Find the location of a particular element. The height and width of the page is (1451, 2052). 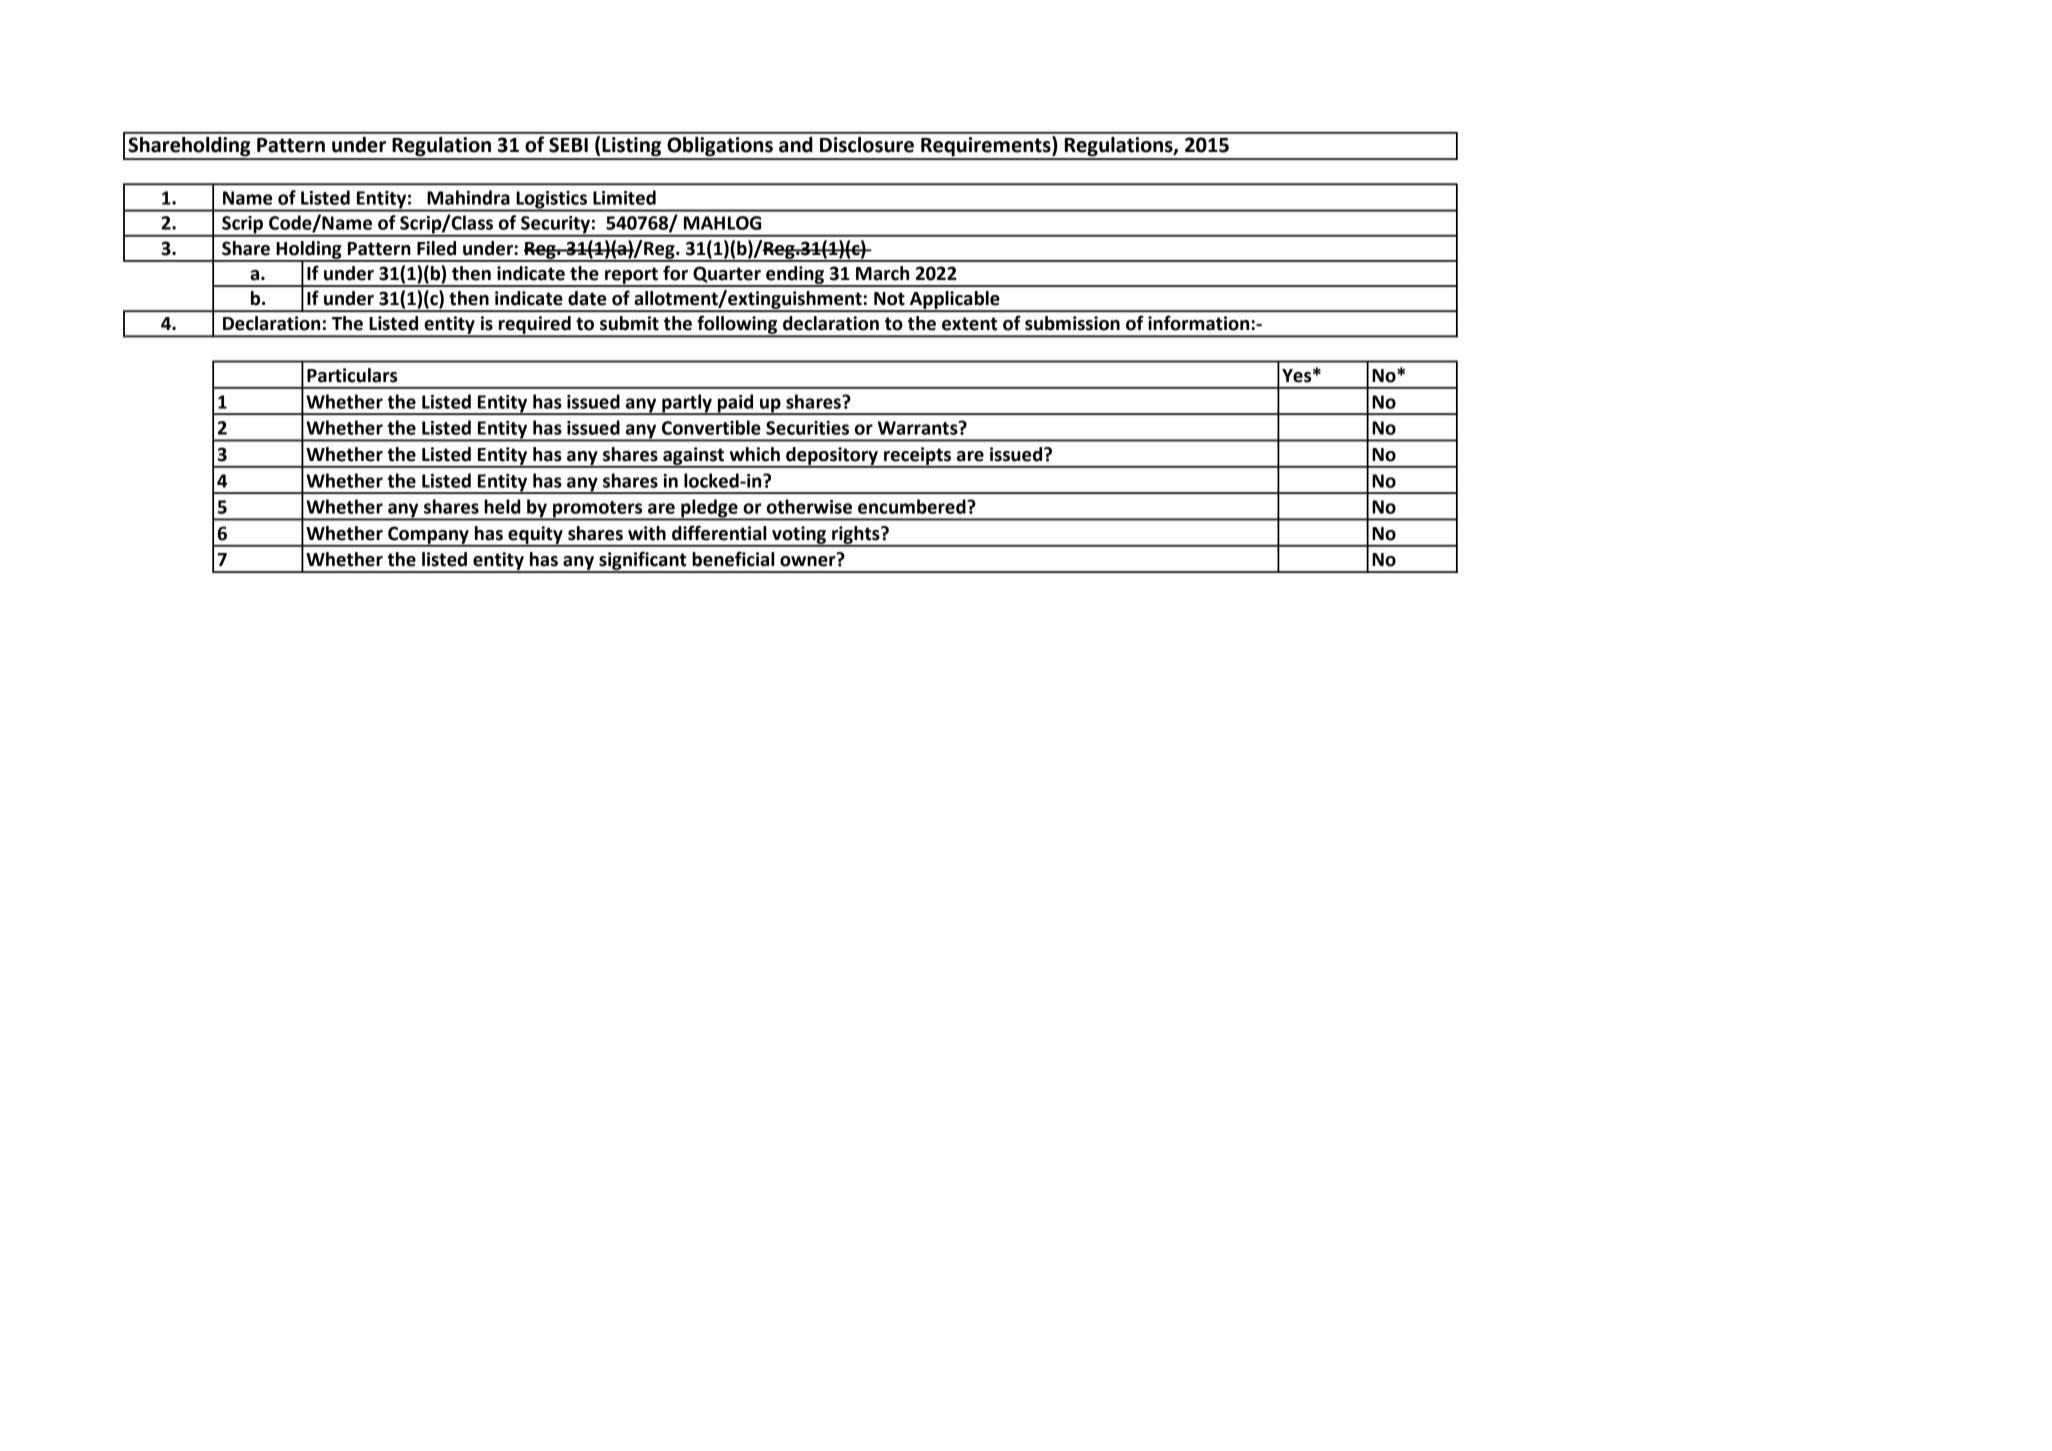

March is located at coordinates (882, 273).
